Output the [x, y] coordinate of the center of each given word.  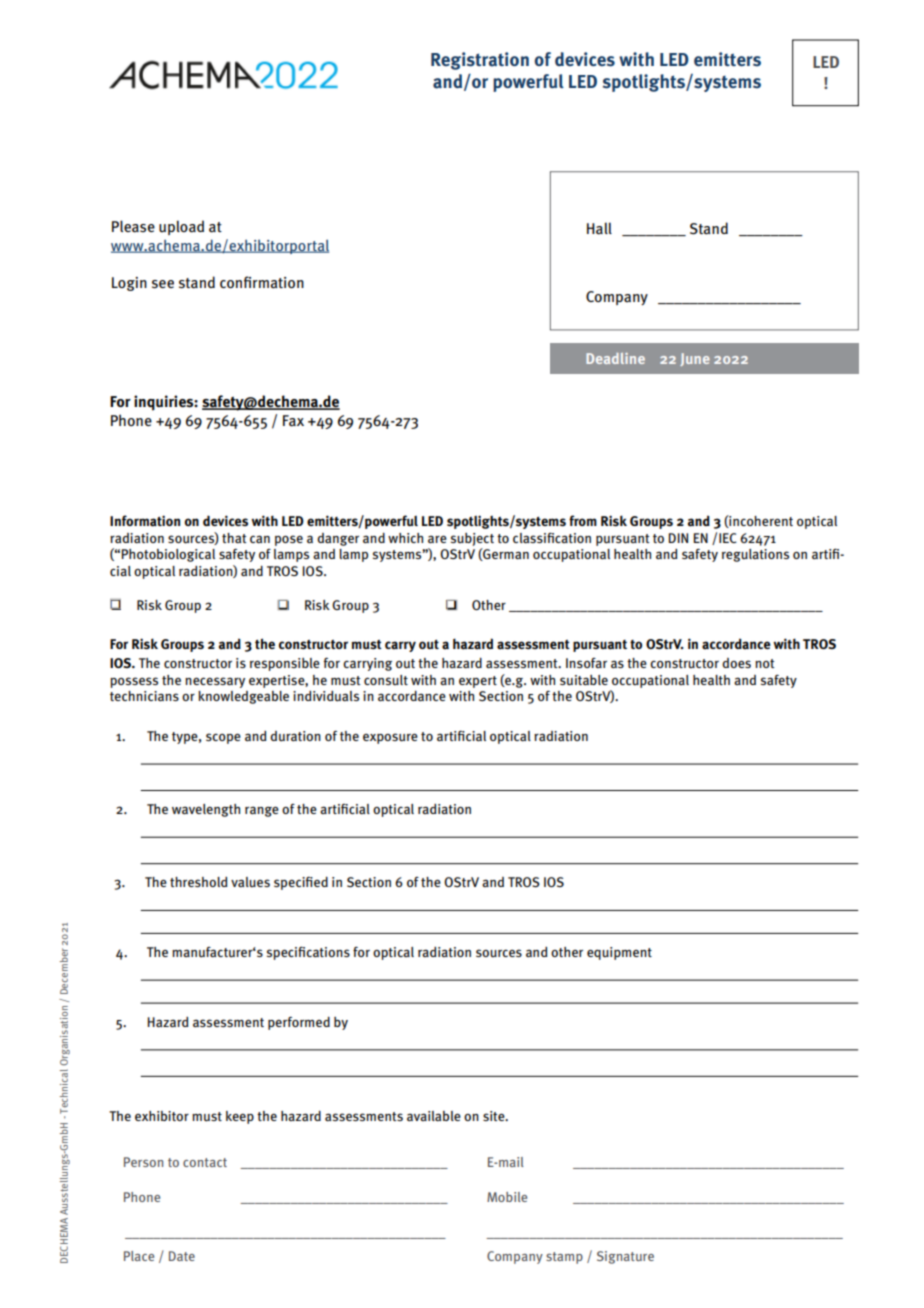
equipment [619, 953]
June [695, 359]
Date [182, 1256]
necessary [215, 682]
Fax [293, 421]
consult [386, 680]
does [736, 663]
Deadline [615, 358]
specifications [308, 953]
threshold [199, 882]
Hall [599, 228]
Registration [480, 61]
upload [181, 227]
